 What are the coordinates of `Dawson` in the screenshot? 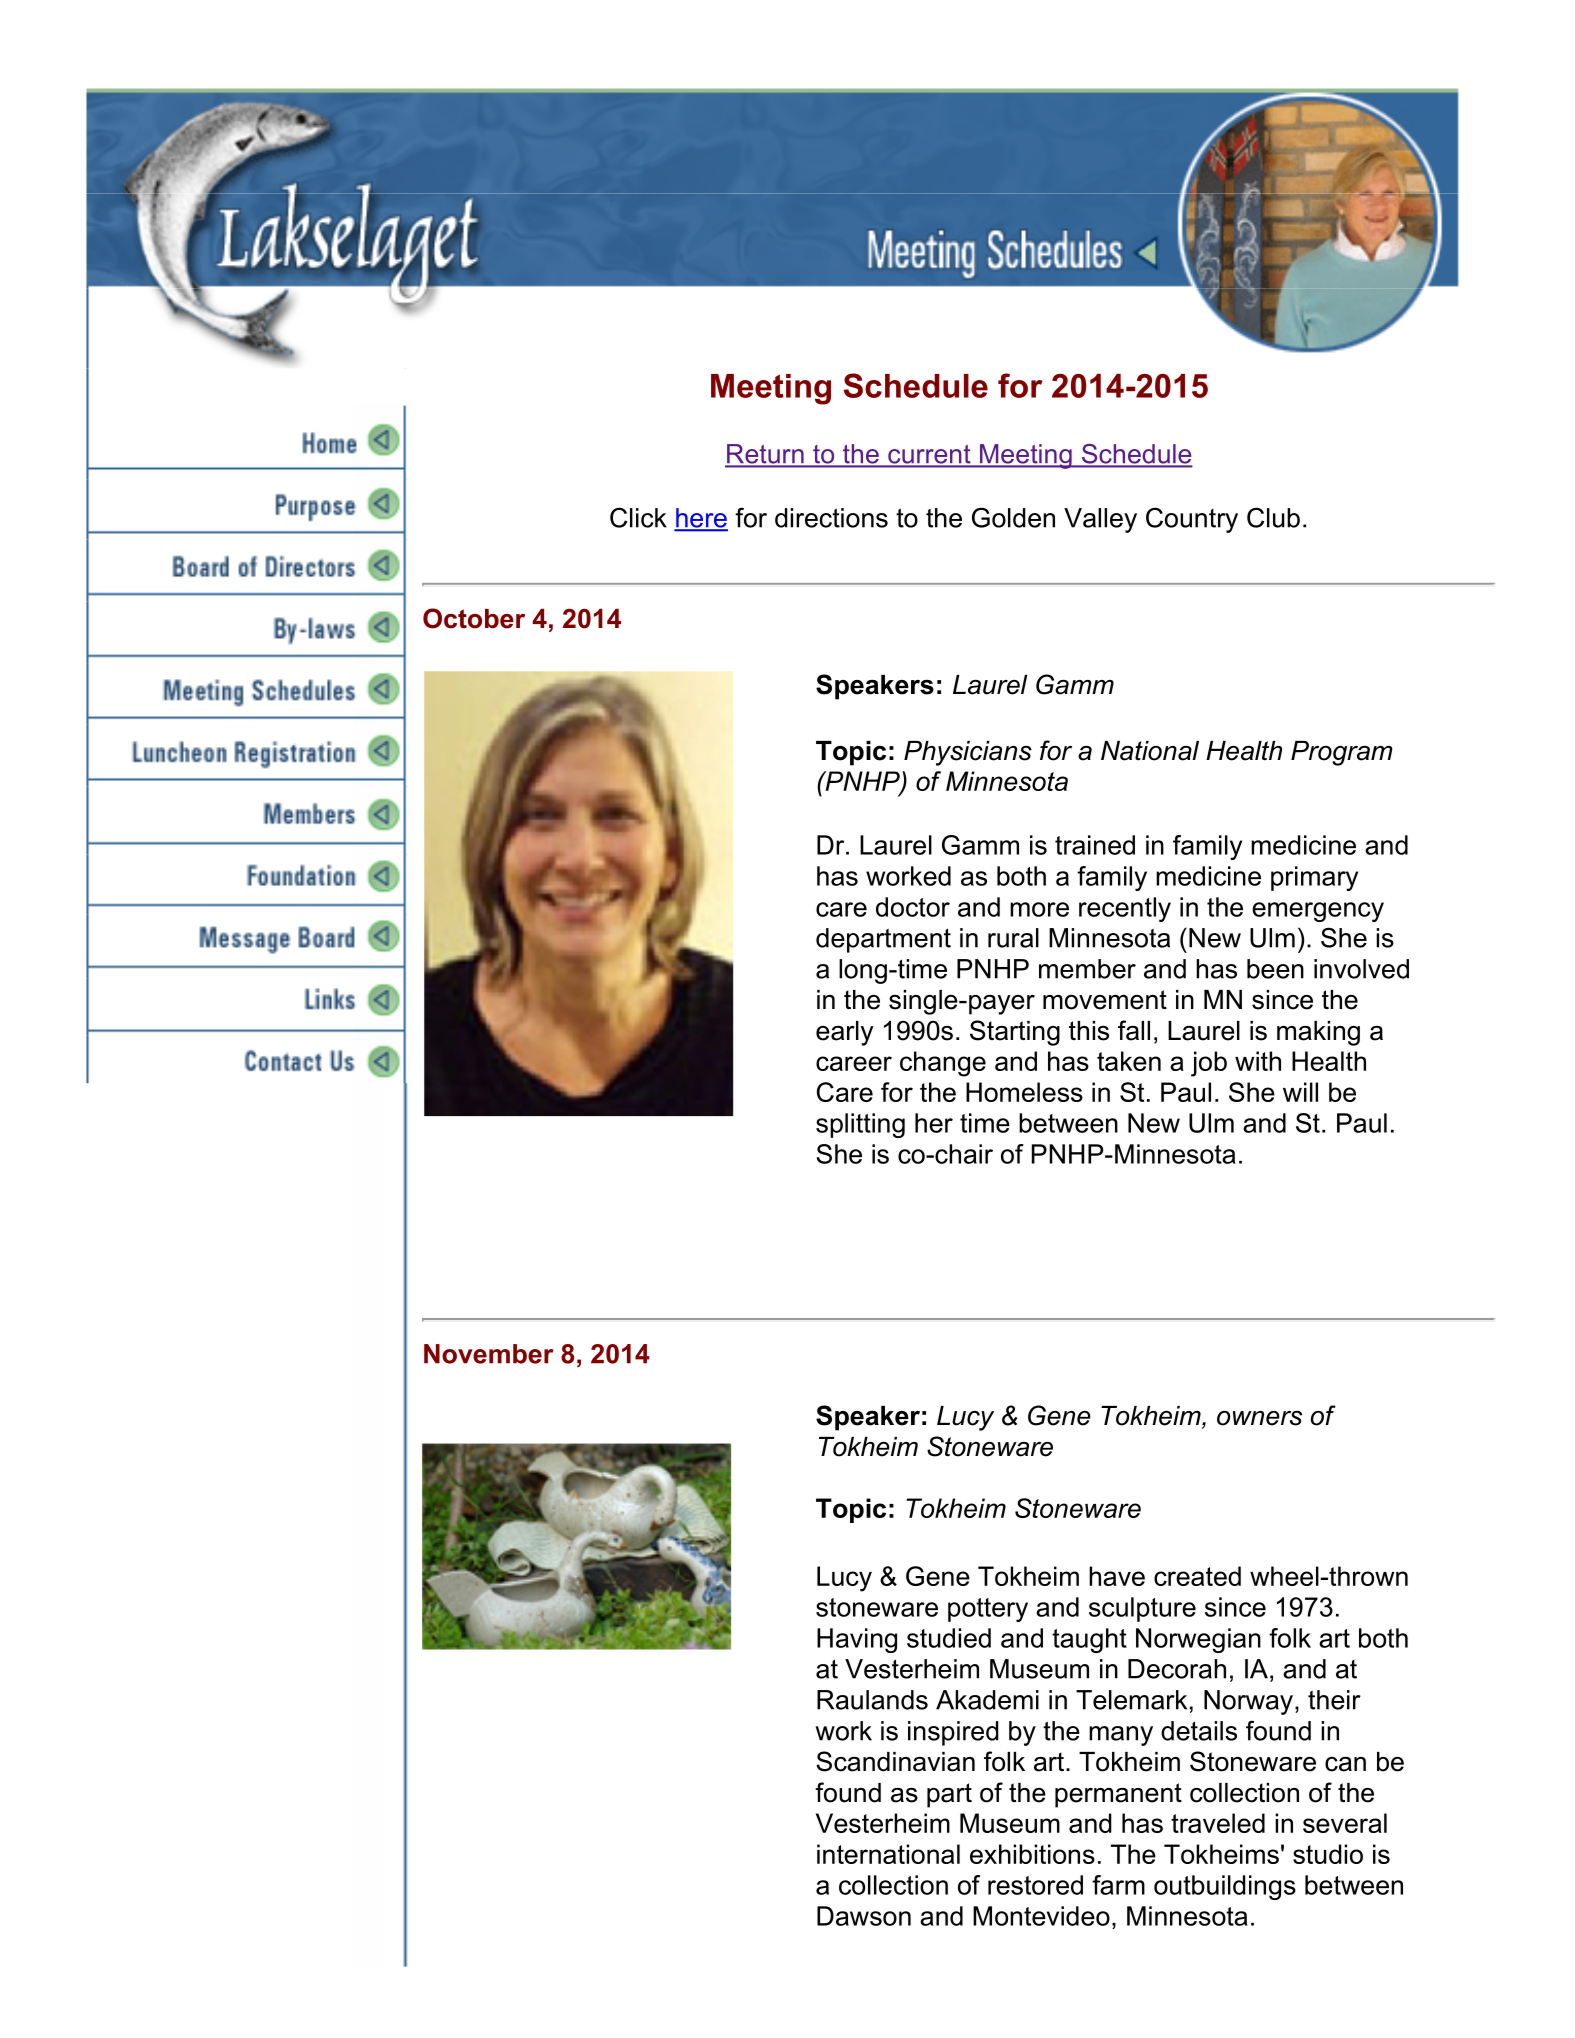 It's located at (864, 1916).
